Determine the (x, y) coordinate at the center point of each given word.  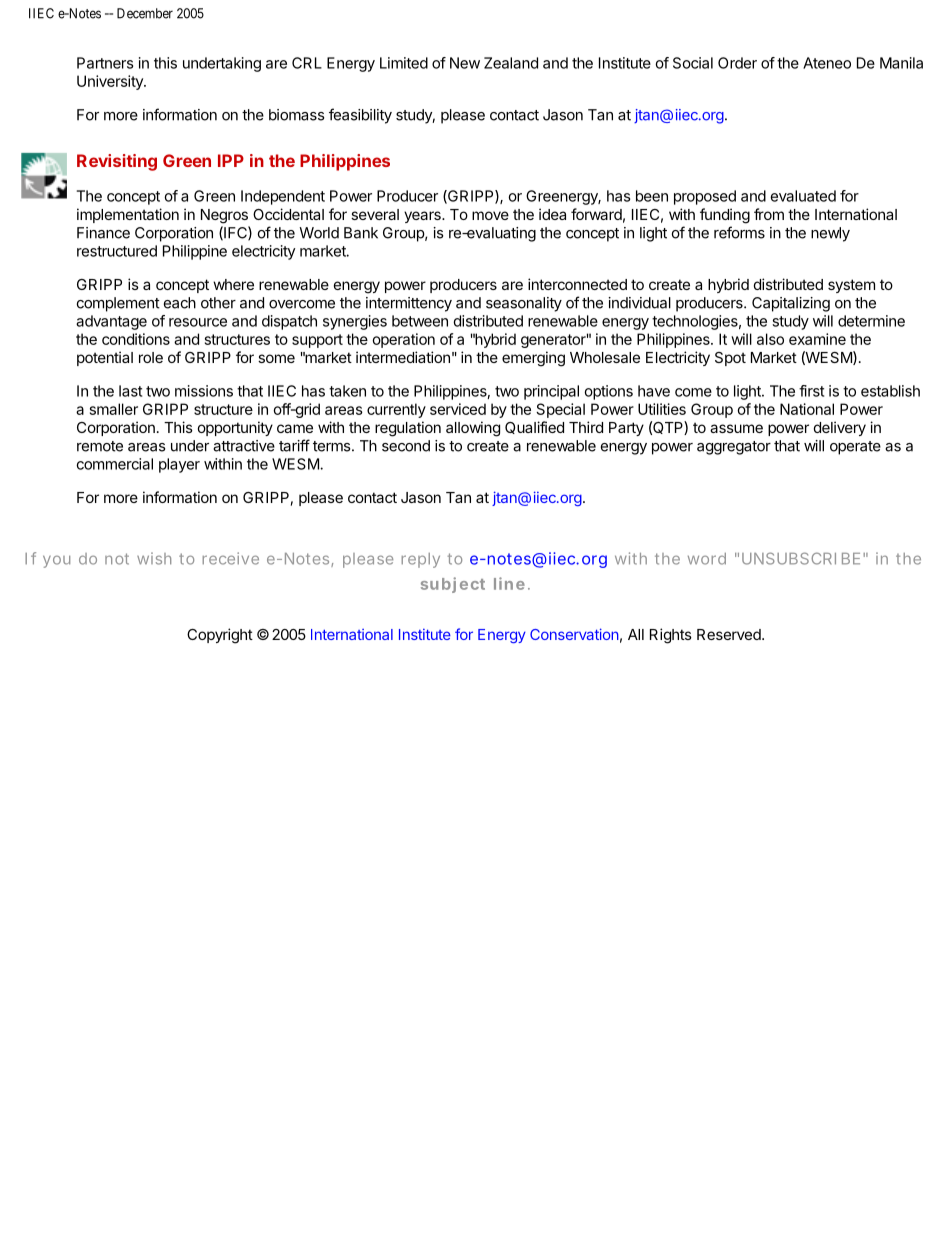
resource (198, 322)
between (420, 321)
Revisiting (117, 162)
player (179, 465)
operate (855, 448)
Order (737, 63)
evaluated (803, 196)
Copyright (220, 636)
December (145, 13)
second (406, 446)
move (490, 215)
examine (817, 339)
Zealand (511, 63)
